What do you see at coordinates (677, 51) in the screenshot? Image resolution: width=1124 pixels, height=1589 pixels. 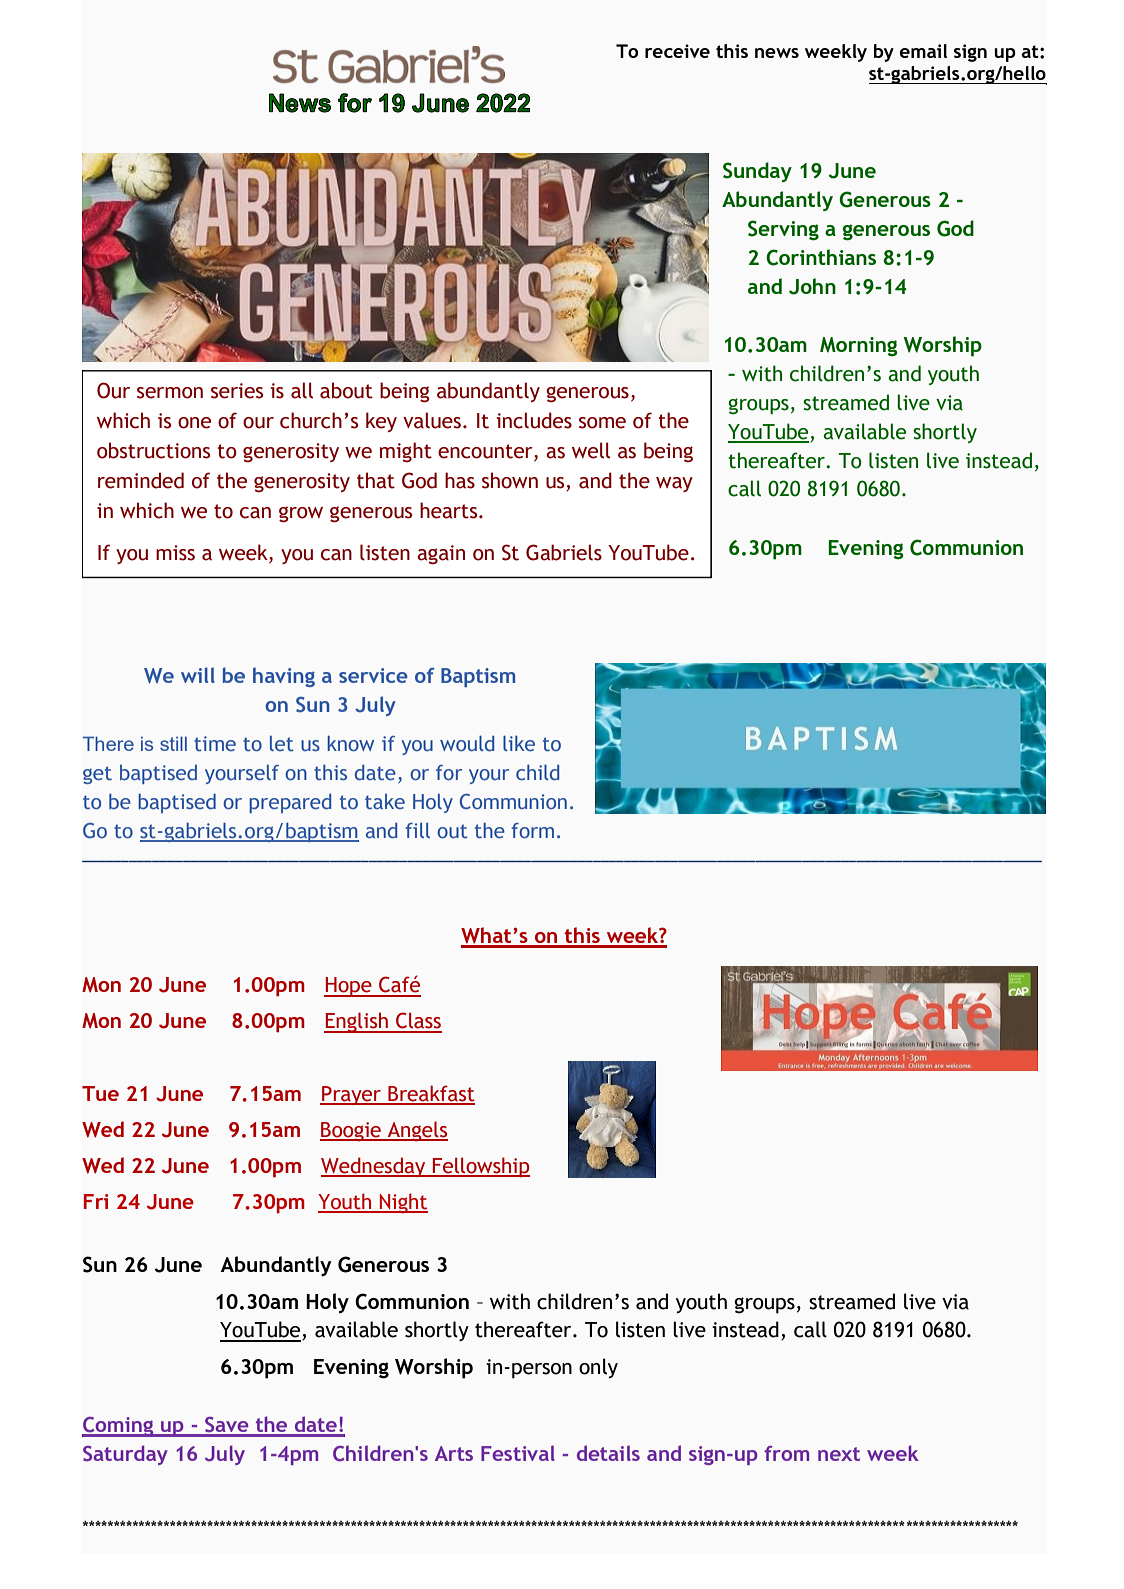 I see `receive` at bounding box center [677, 51].
